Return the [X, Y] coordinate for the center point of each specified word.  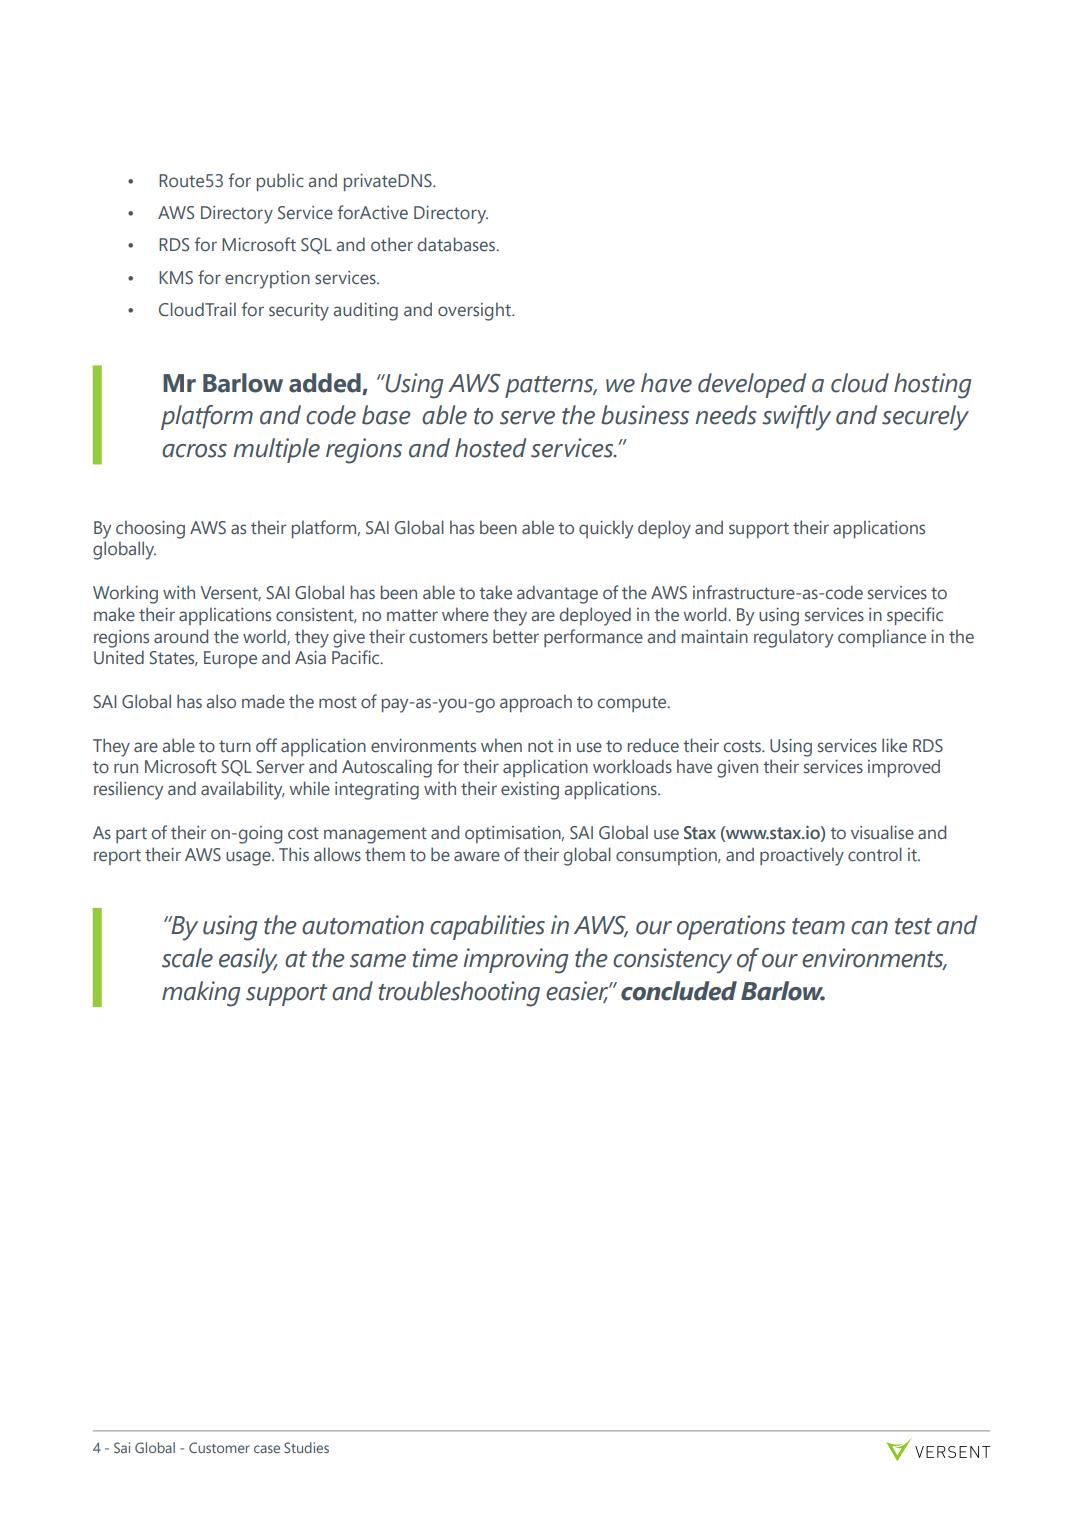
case [267, 1449]
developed [752, 385]
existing [530, 791]
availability [243, 790]
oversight [475, 311]
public [280, 182]
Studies [306, 1447]
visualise [882, 832]
